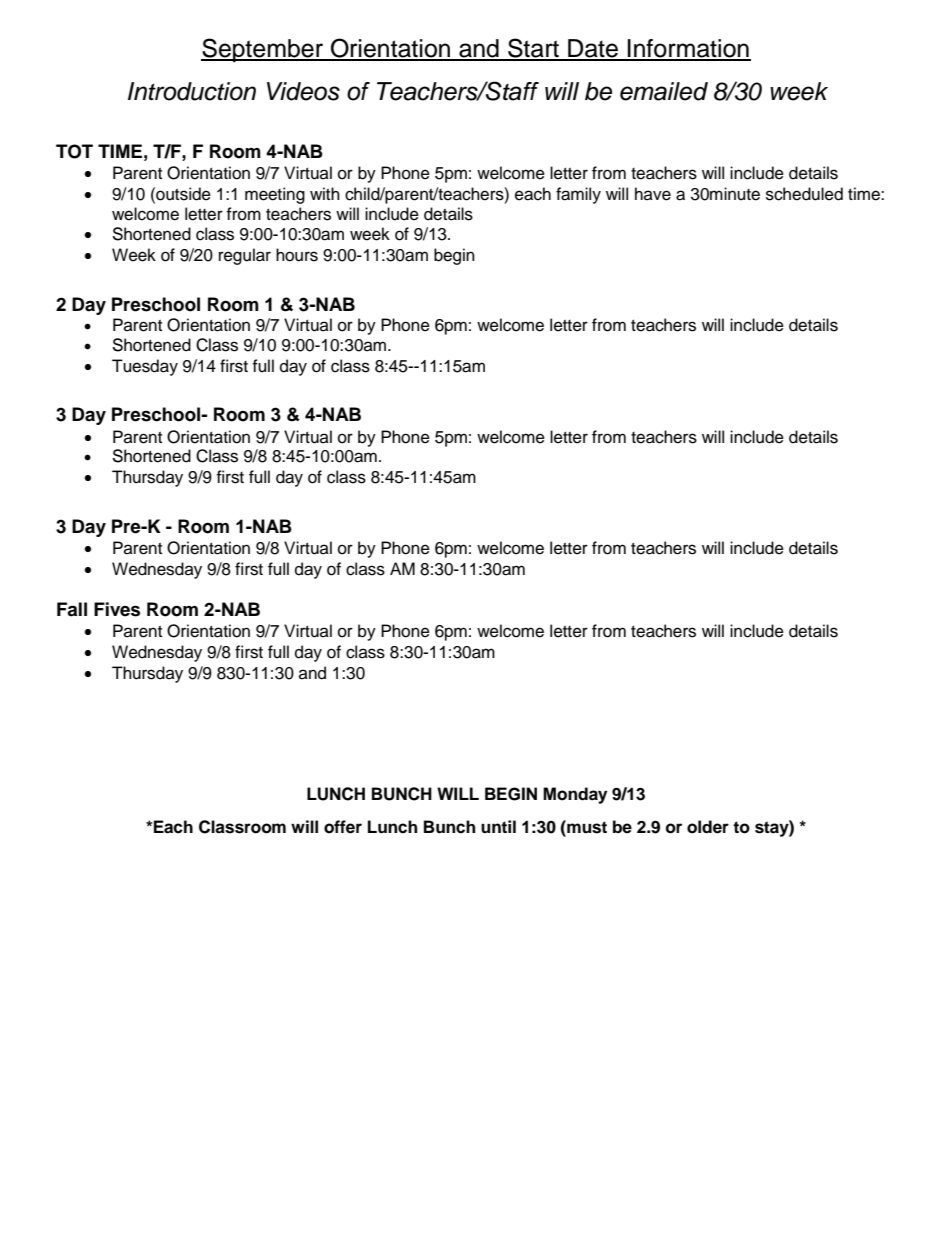 The image size is (952, 1233). I want to click on scheduled, so click(804, 194).
